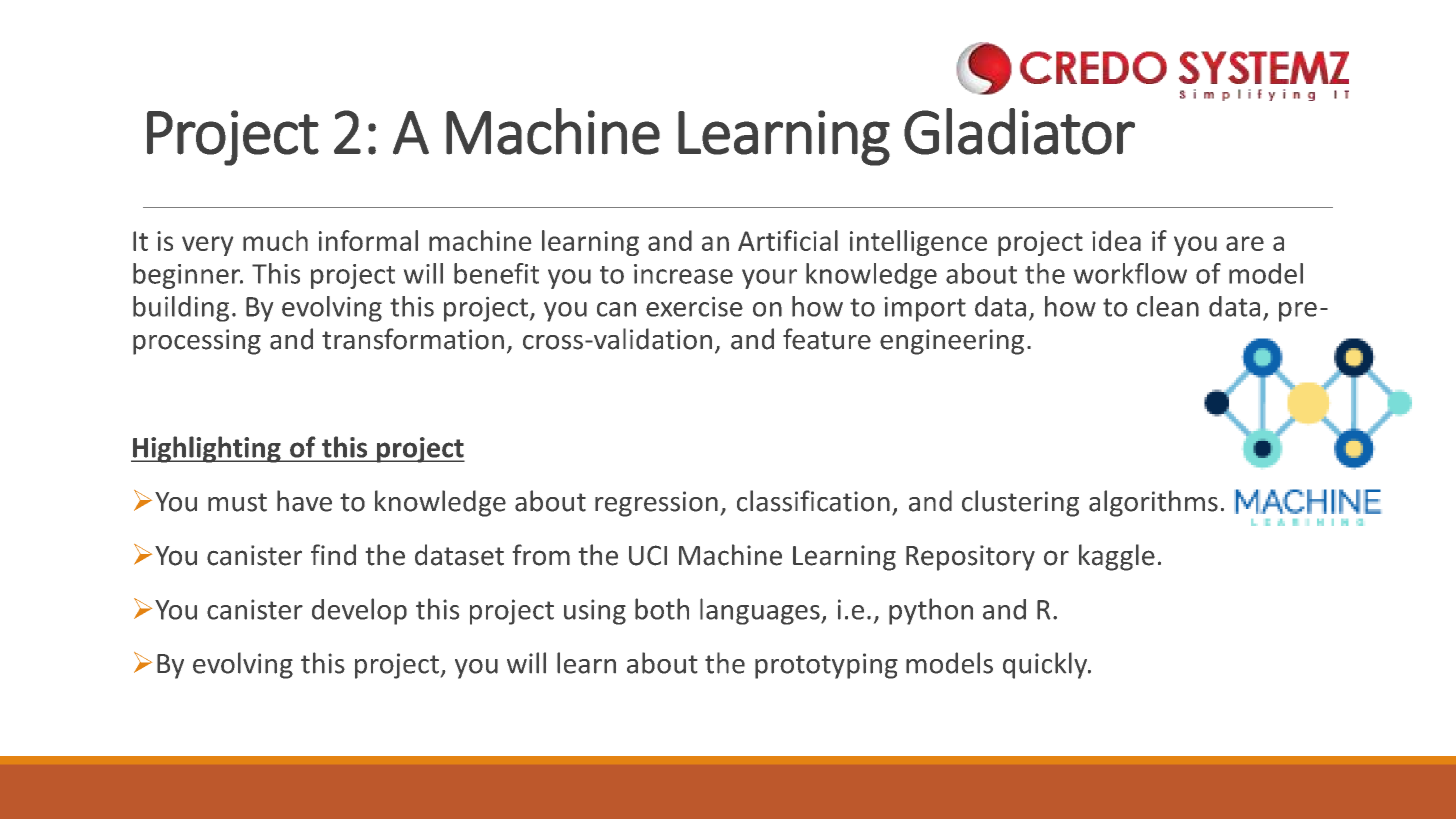 The width and height of the screenshot is (1456, 819). I want to click on prototyping, so click(826, 666).
